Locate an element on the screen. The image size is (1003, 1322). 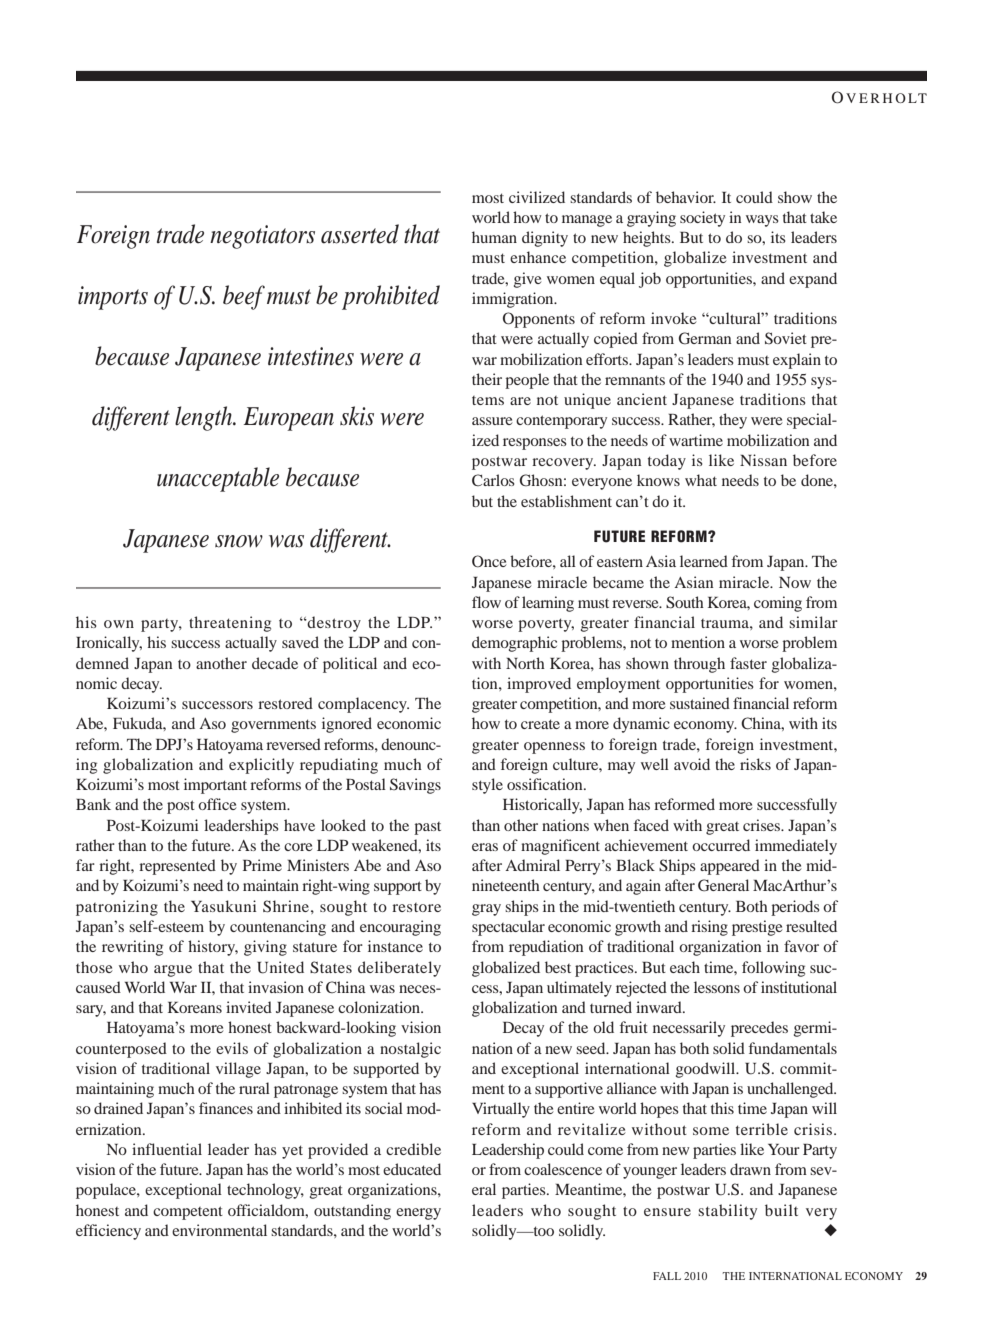
negotiators is located at coordinates (262, 237).
